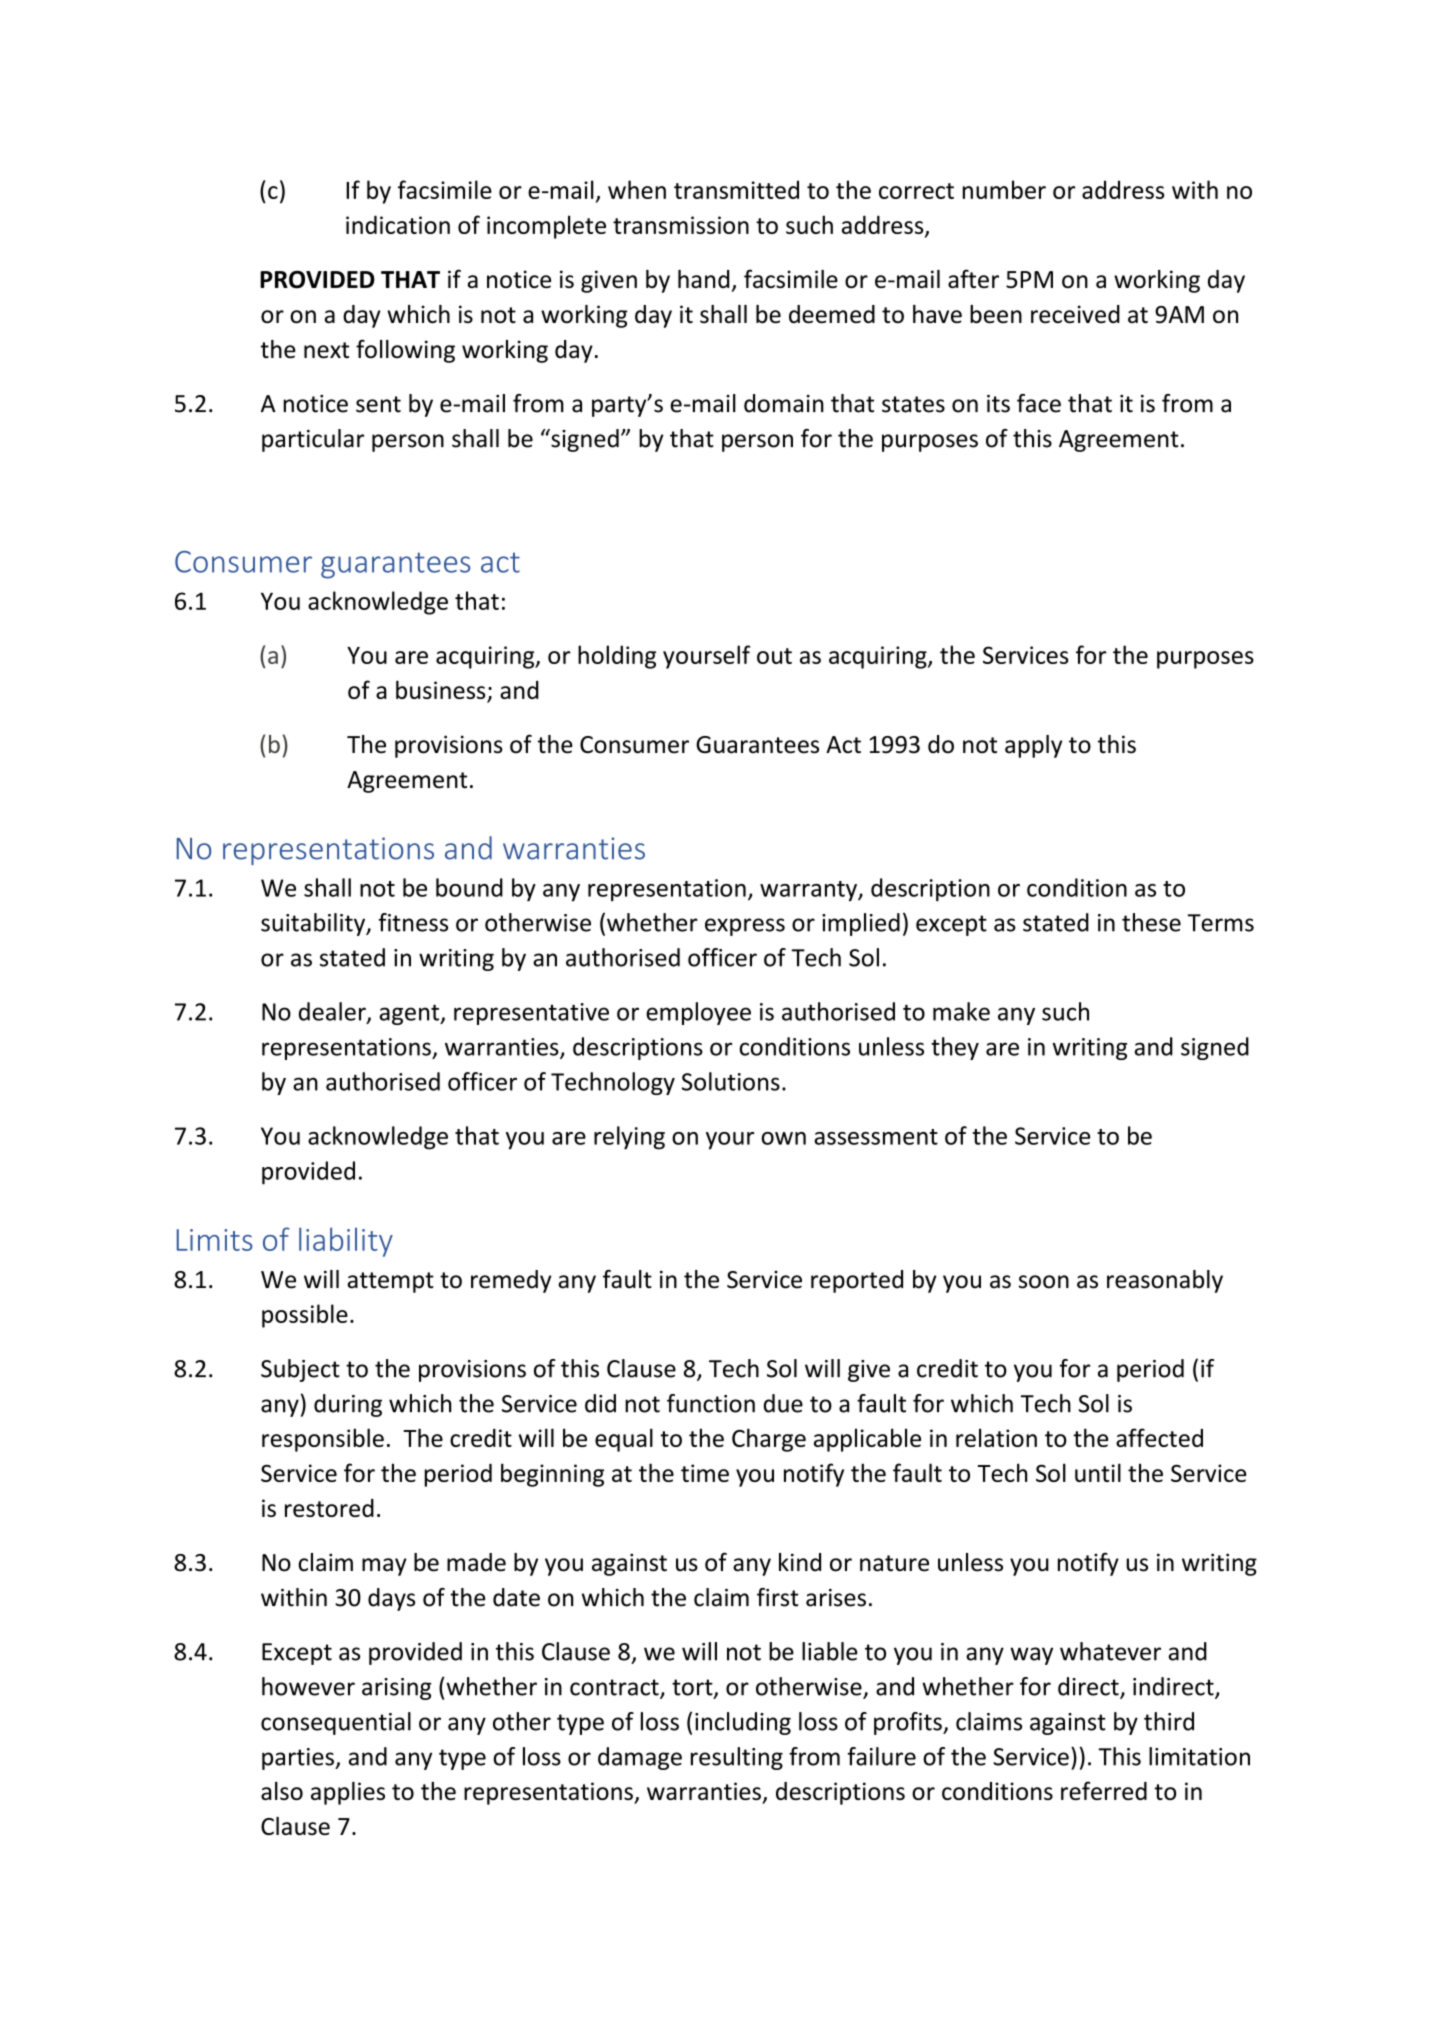 The width and height of the image is (1435, 2030). What do you see at coordinates (1033, 746) in the image?
I see `apply` at bounding box center [1033, 746].
